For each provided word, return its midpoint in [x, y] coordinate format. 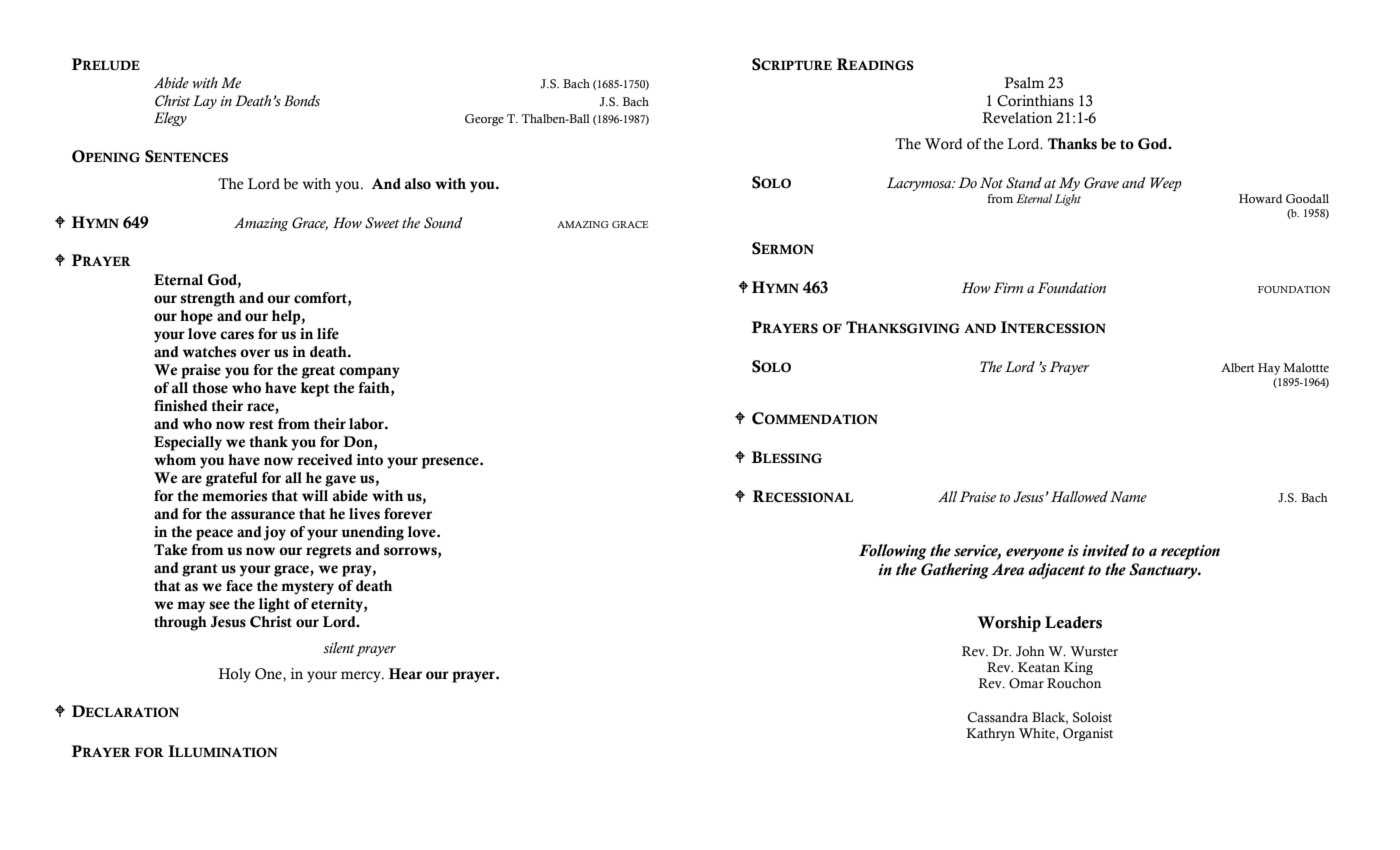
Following [892, 552]
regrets [328, 552]
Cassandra [998, 717]
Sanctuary [1164, 571]
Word [944, 144]
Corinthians [1035, 101]
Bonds [302, 101]
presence [451, 463]
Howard [1260, 198]
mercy [362, 677]
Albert [1238, 367]
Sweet [382, 223]
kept [315, 389]
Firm [1008, 287]
